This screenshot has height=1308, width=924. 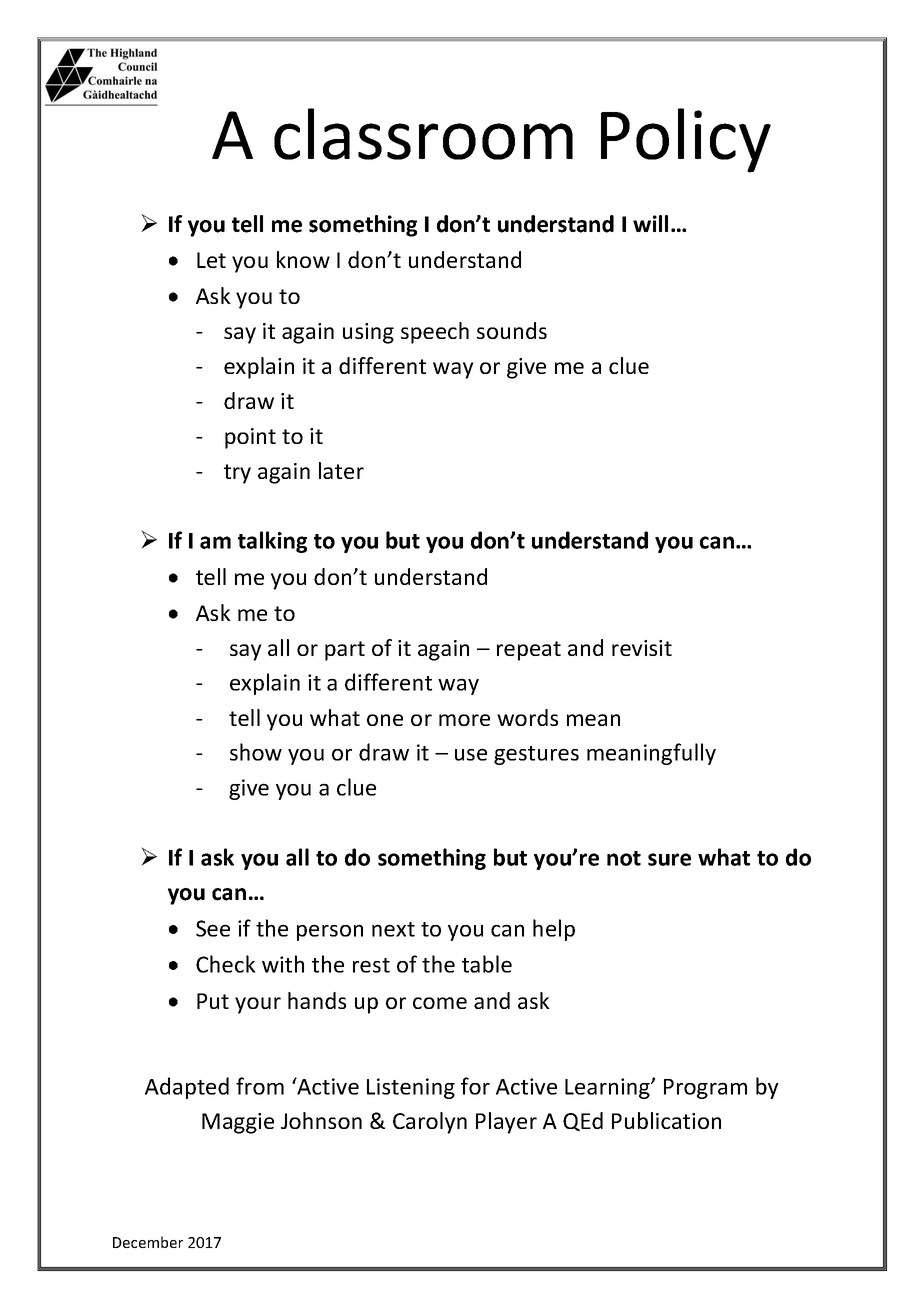 What do you see at coordinates (686, 140) in the screenshot?
I see `Policy` at bounding box center [686, 140].
